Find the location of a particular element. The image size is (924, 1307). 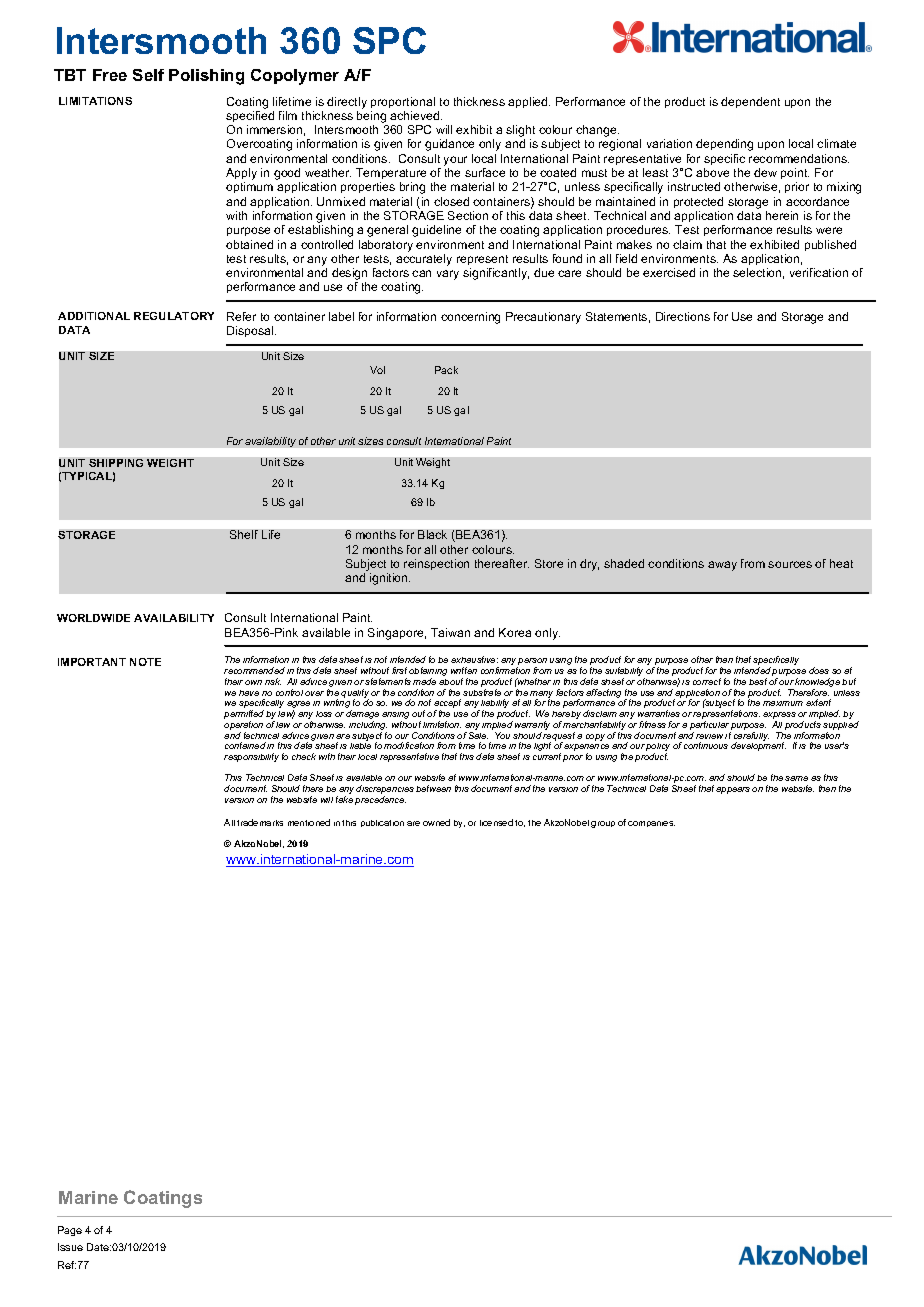

Self is located at coordinates (148, 75).
